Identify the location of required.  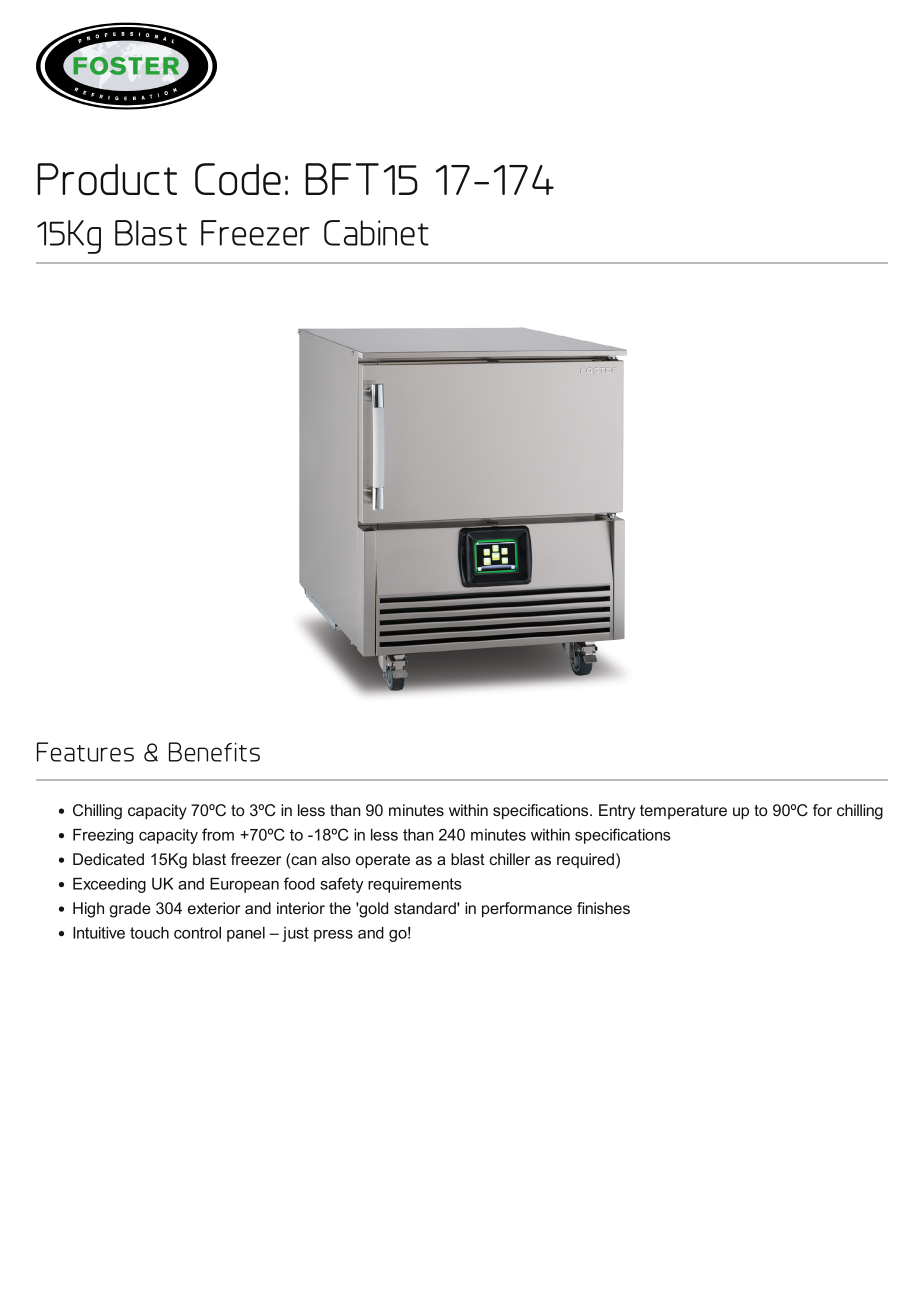
(585, 860).
